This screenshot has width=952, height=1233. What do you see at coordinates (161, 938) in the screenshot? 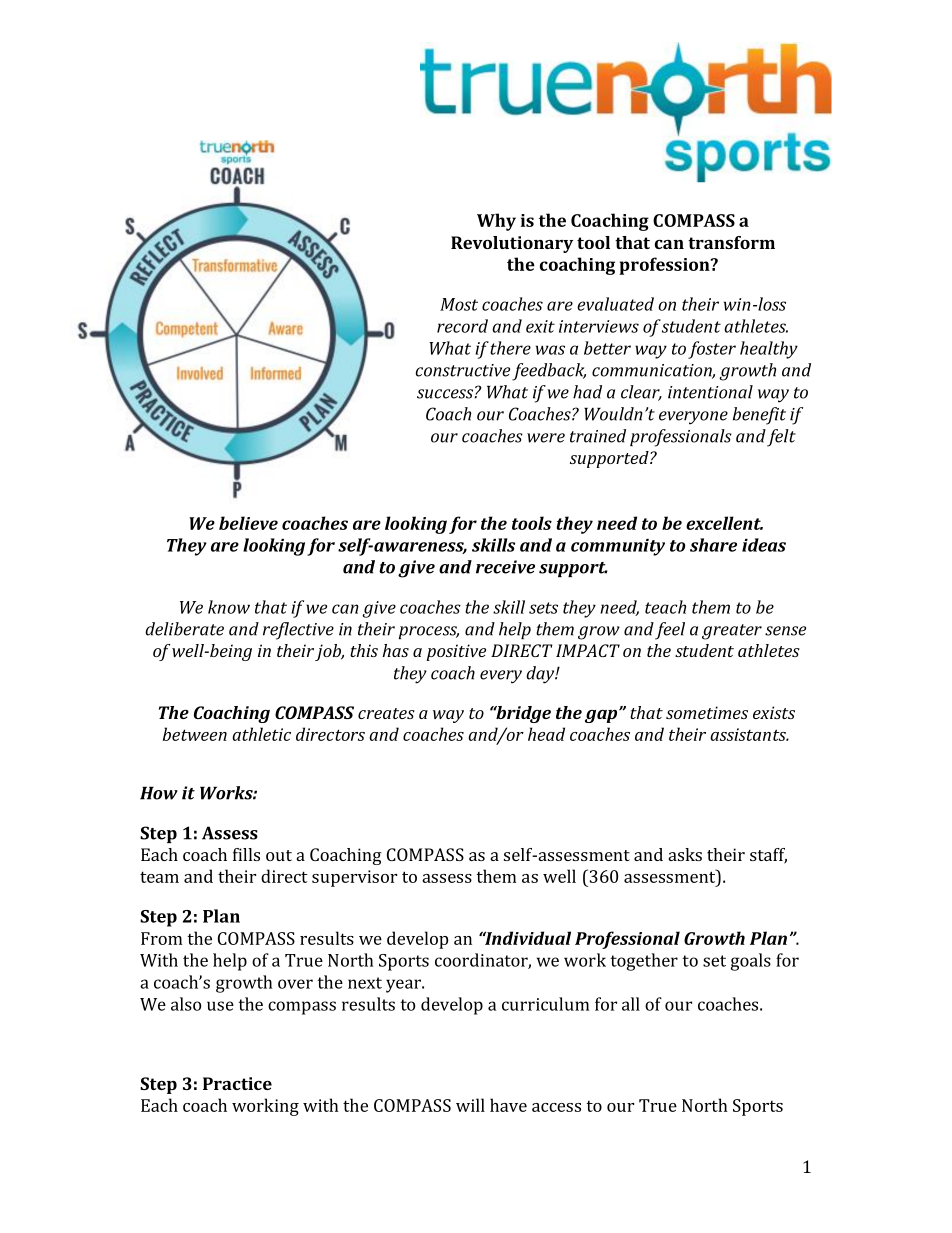
I see `From` at bounding box center [161, 938].
